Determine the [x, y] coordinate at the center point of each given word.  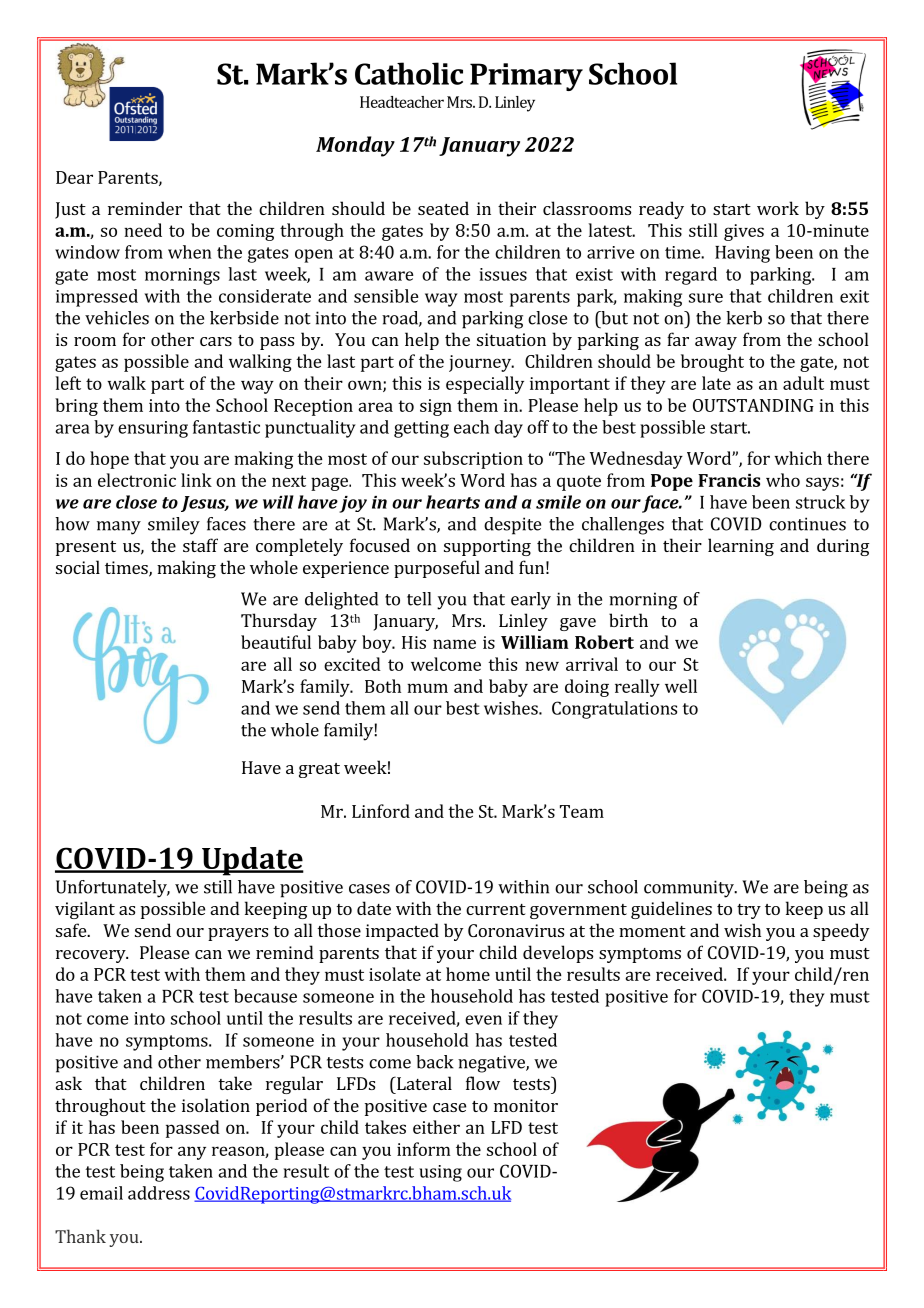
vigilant [85, 910]
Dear [74, 177]
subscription [473, 460]
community [690, 889]
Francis [729, 480]
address [159, 1193]
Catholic [409, 73]
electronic [137, 480]
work [778, 208]
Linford [381, 811]
